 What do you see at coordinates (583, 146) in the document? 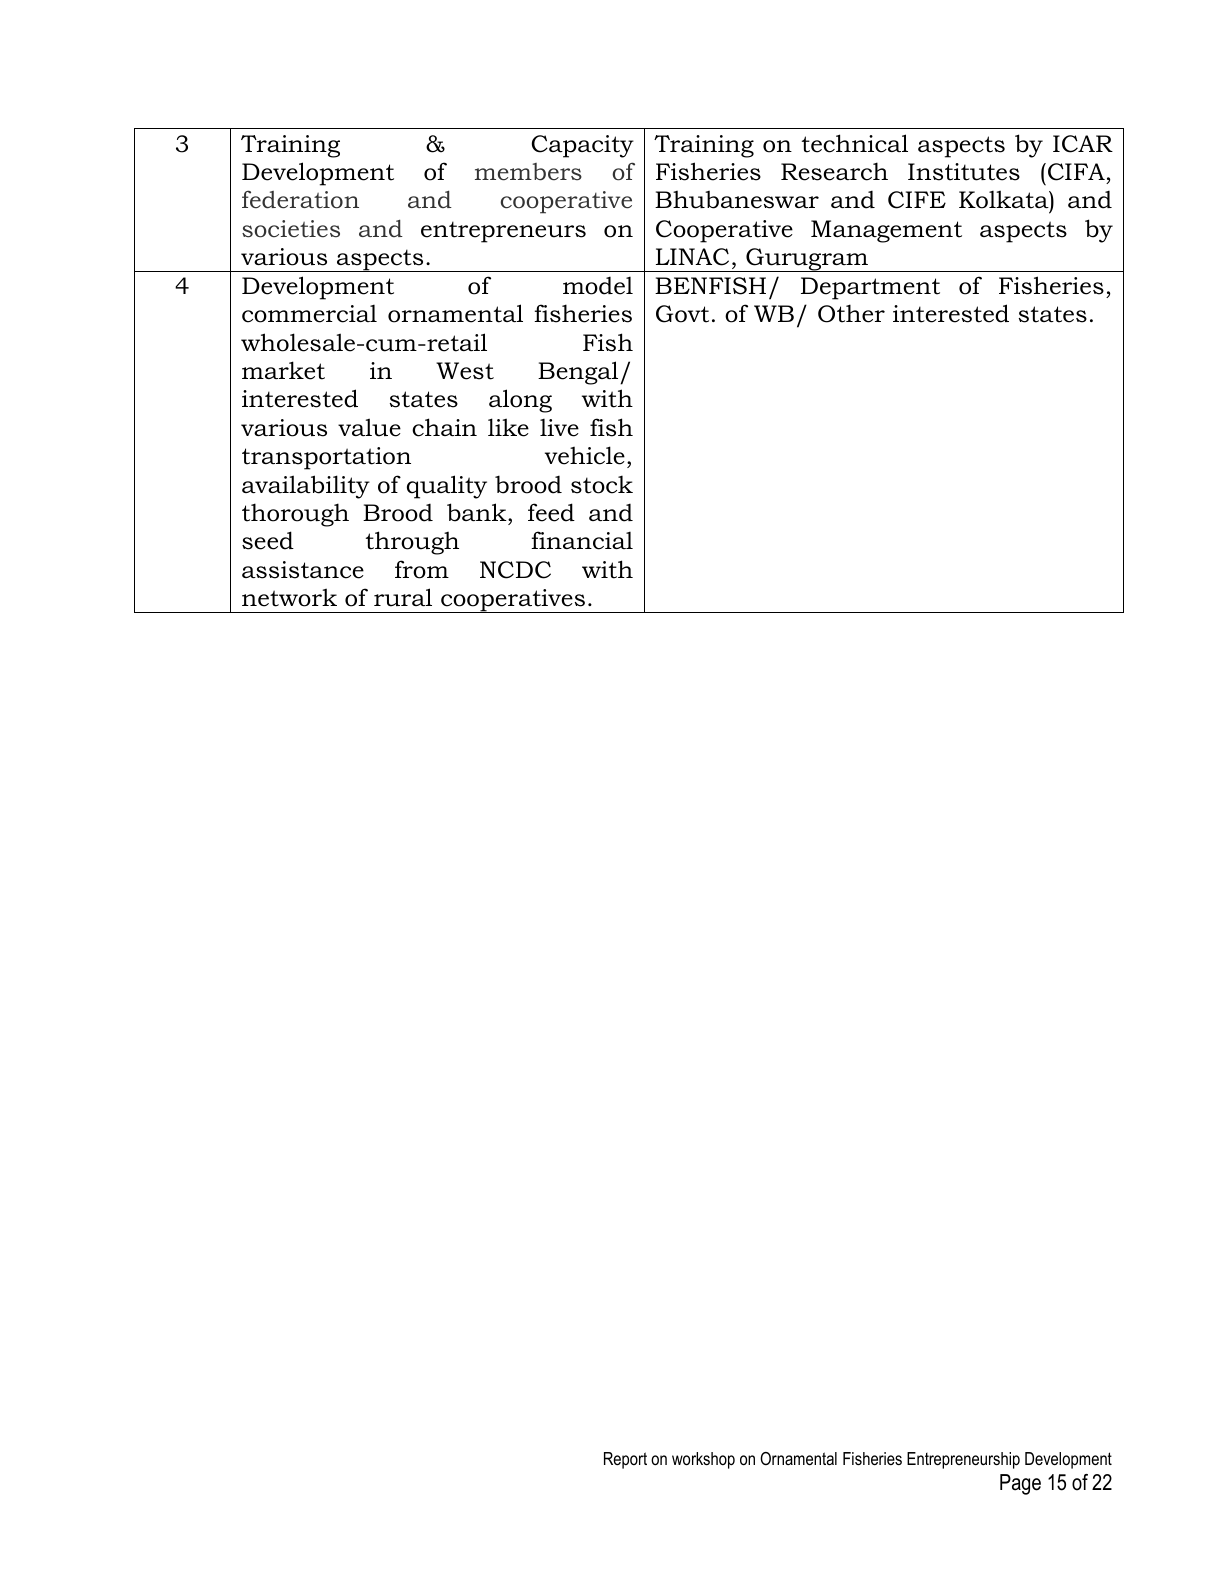
I see `Capacity` at bounding box center [583, 146].
